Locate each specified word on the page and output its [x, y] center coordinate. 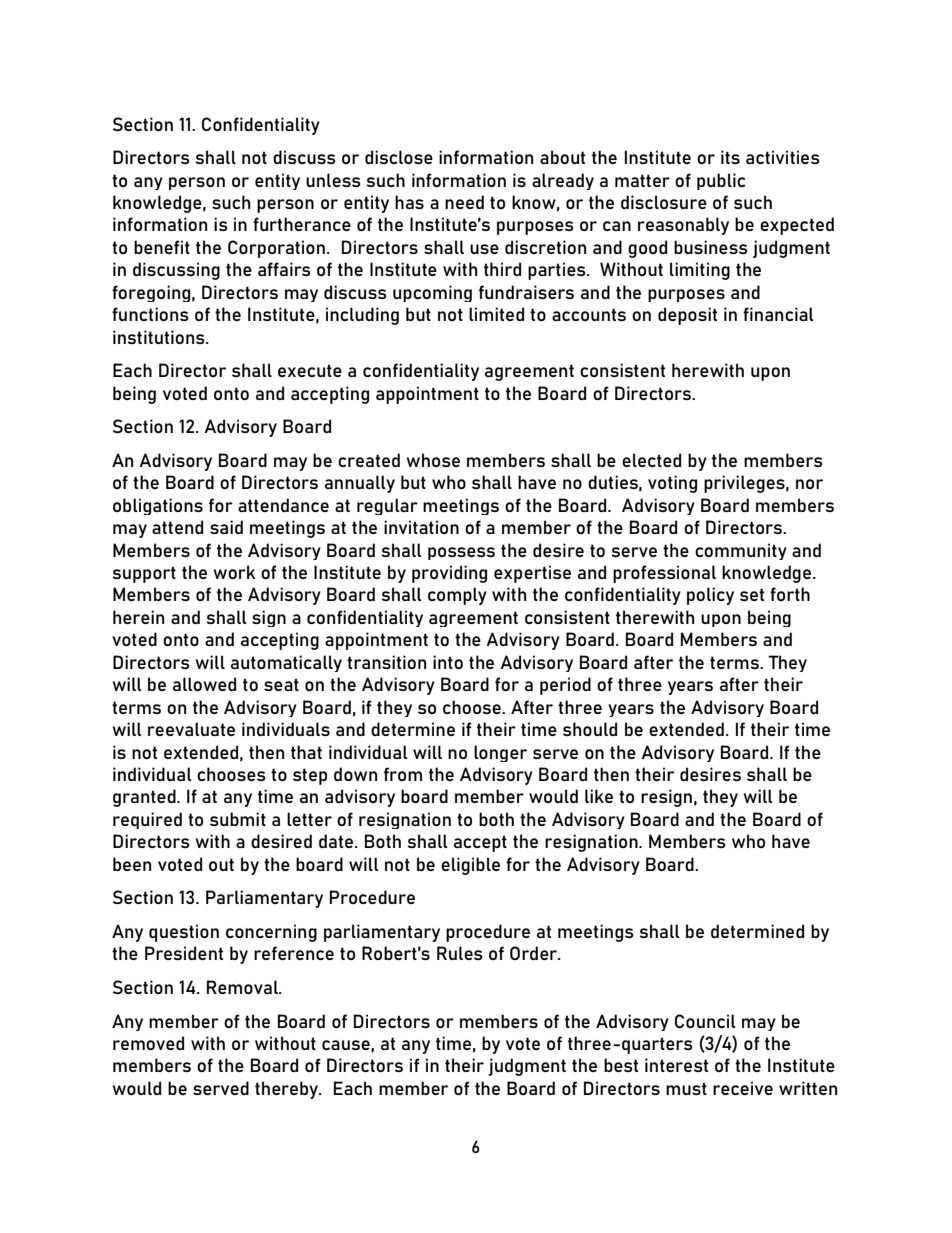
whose [433, 460]
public [721, 181]
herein [138, 617]
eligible [470, 866]
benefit [162, 247]
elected [651, 460]
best [621, 1065]
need [464, 202]
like [599, 796]
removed [148, 1043]
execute [310, 370]
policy [710, 596]
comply [457, 596]
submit [238, 819]
